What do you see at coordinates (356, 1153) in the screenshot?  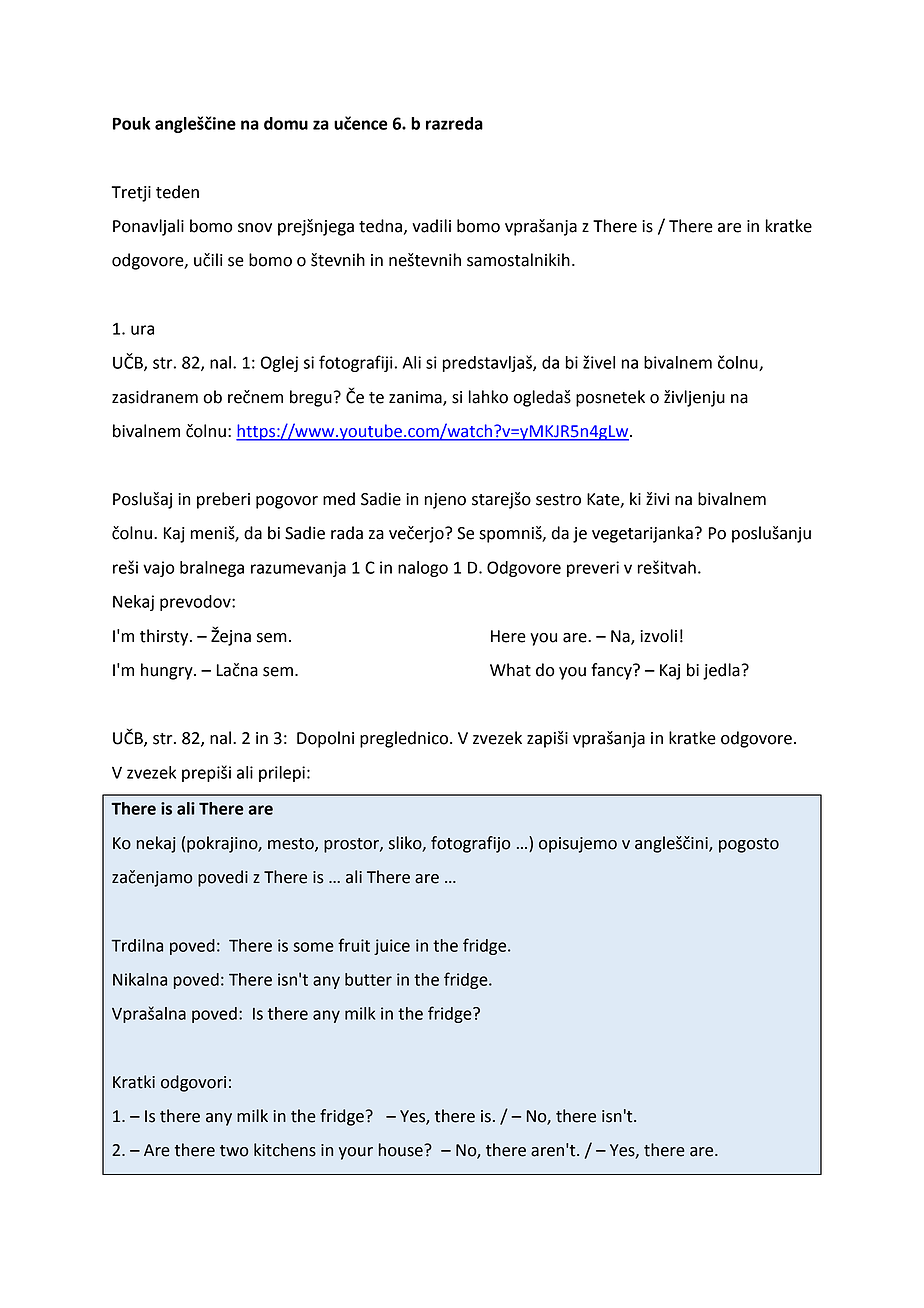 I see `your` at bounding box center [356, 1153].
